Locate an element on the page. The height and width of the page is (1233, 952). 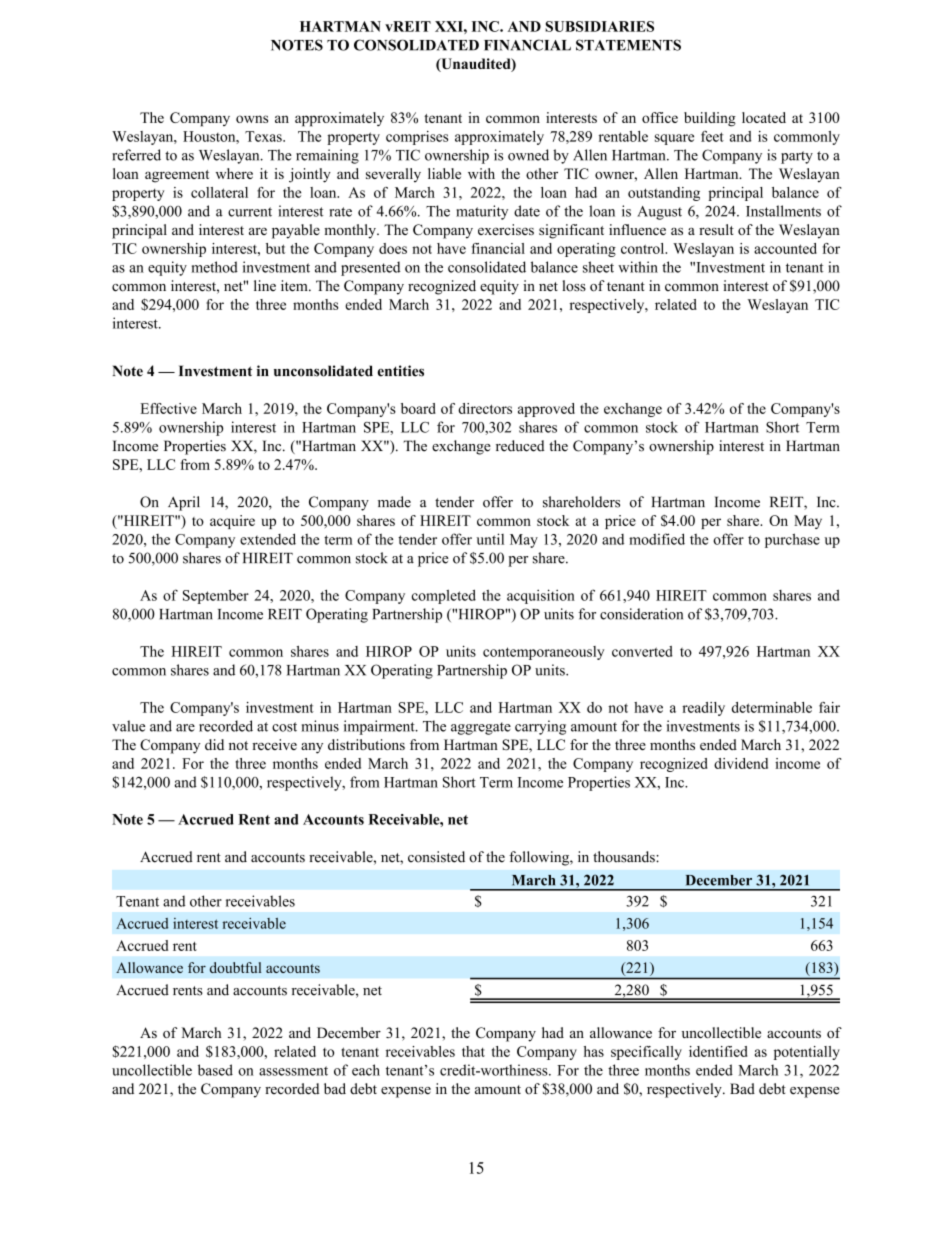
purchase is located at coordinates (792, 540).
